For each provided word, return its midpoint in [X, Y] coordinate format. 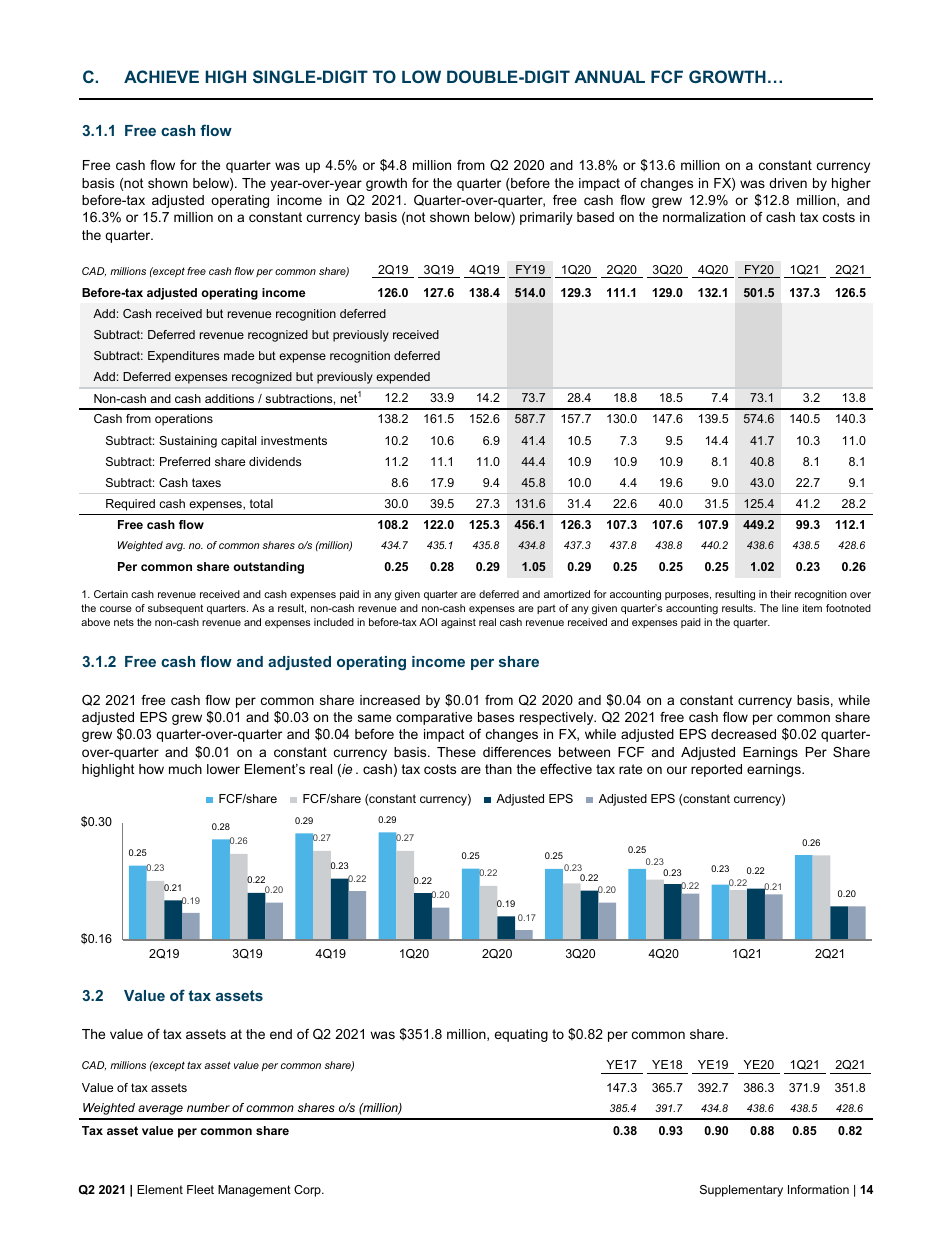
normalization [704, 217]
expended [403, 378]
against [458, 623]
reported [716, 770]
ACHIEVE [161, 76]
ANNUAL [609, 76]
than [498, 769]
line [790, 608]
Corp [308, 1191]
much [185, 769]
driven [788, 183]
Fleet [200, 1189]
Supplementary [741, 1191]
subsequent [175, 609]
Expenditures [183, 357]
